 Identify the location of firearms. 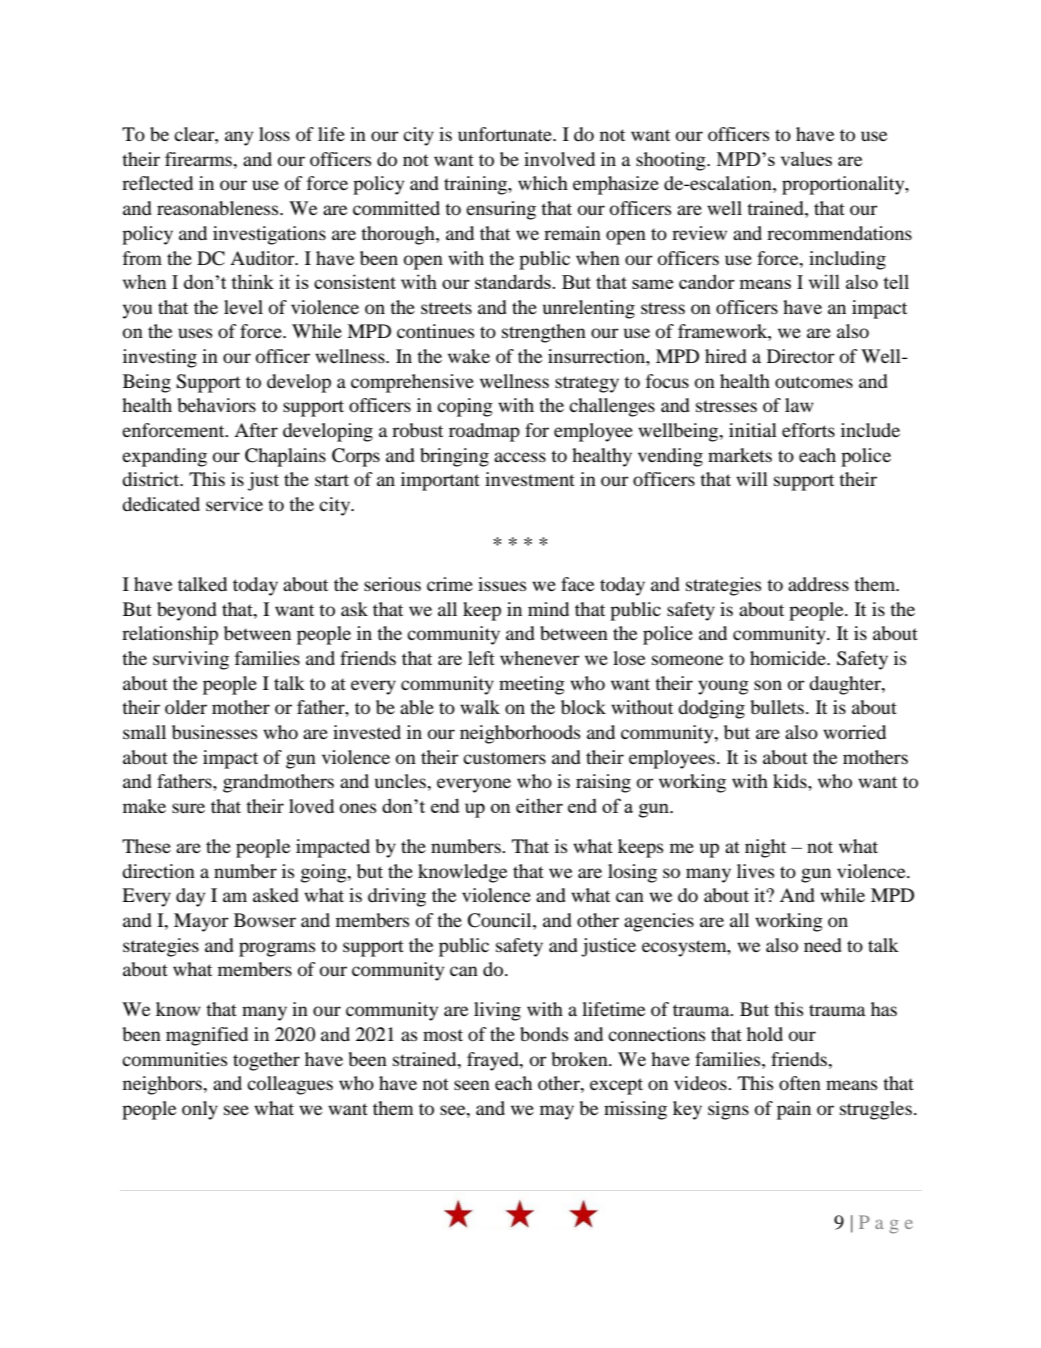
(200, 160).
